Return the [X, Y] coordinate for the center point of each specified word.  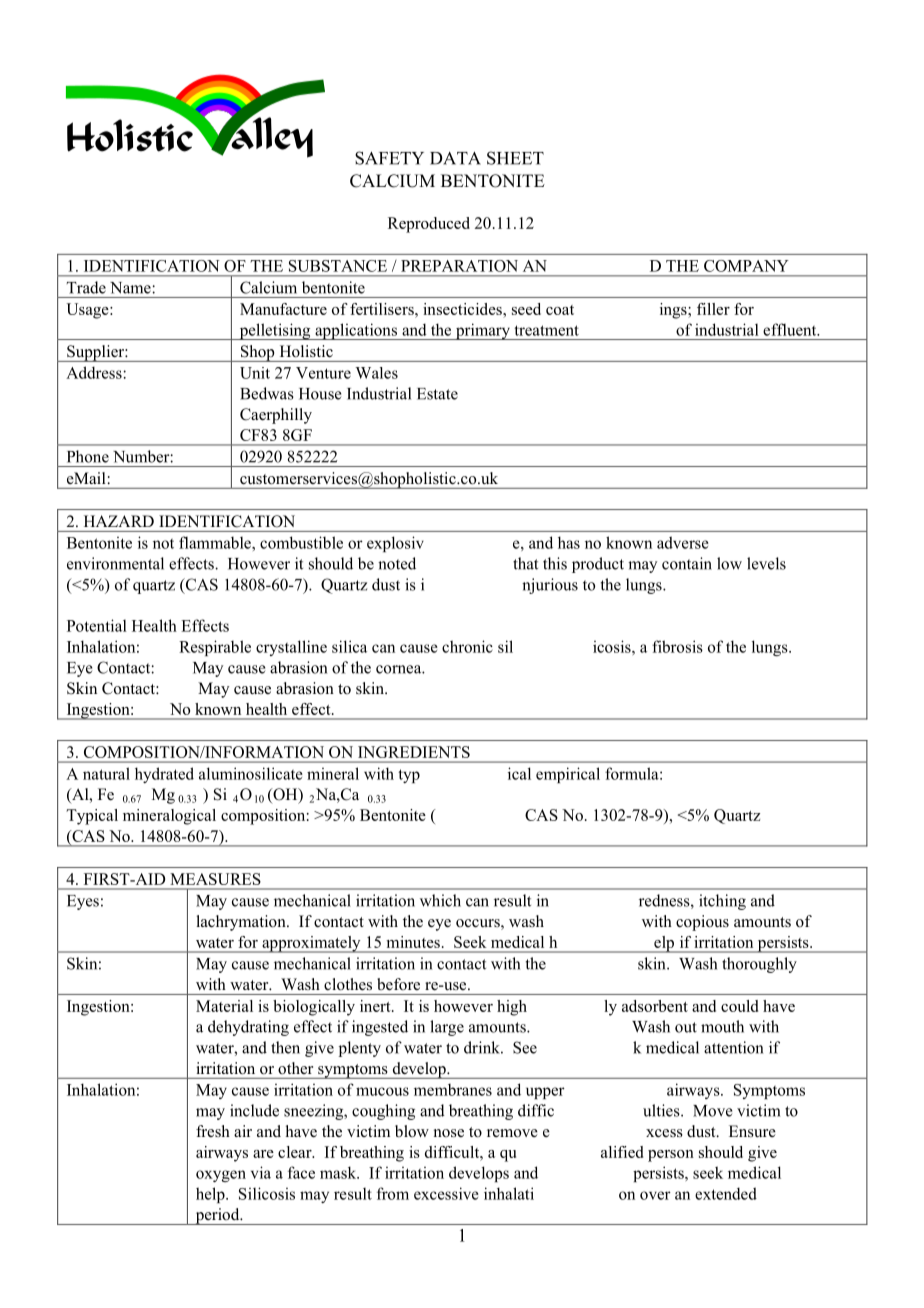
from [393, 1193]
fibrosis [677, 646]
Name [131, 288]
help [211, 1195]
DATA [455, 158]
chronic [467, 646]
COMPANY [746, 266]
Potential [97, 625]
